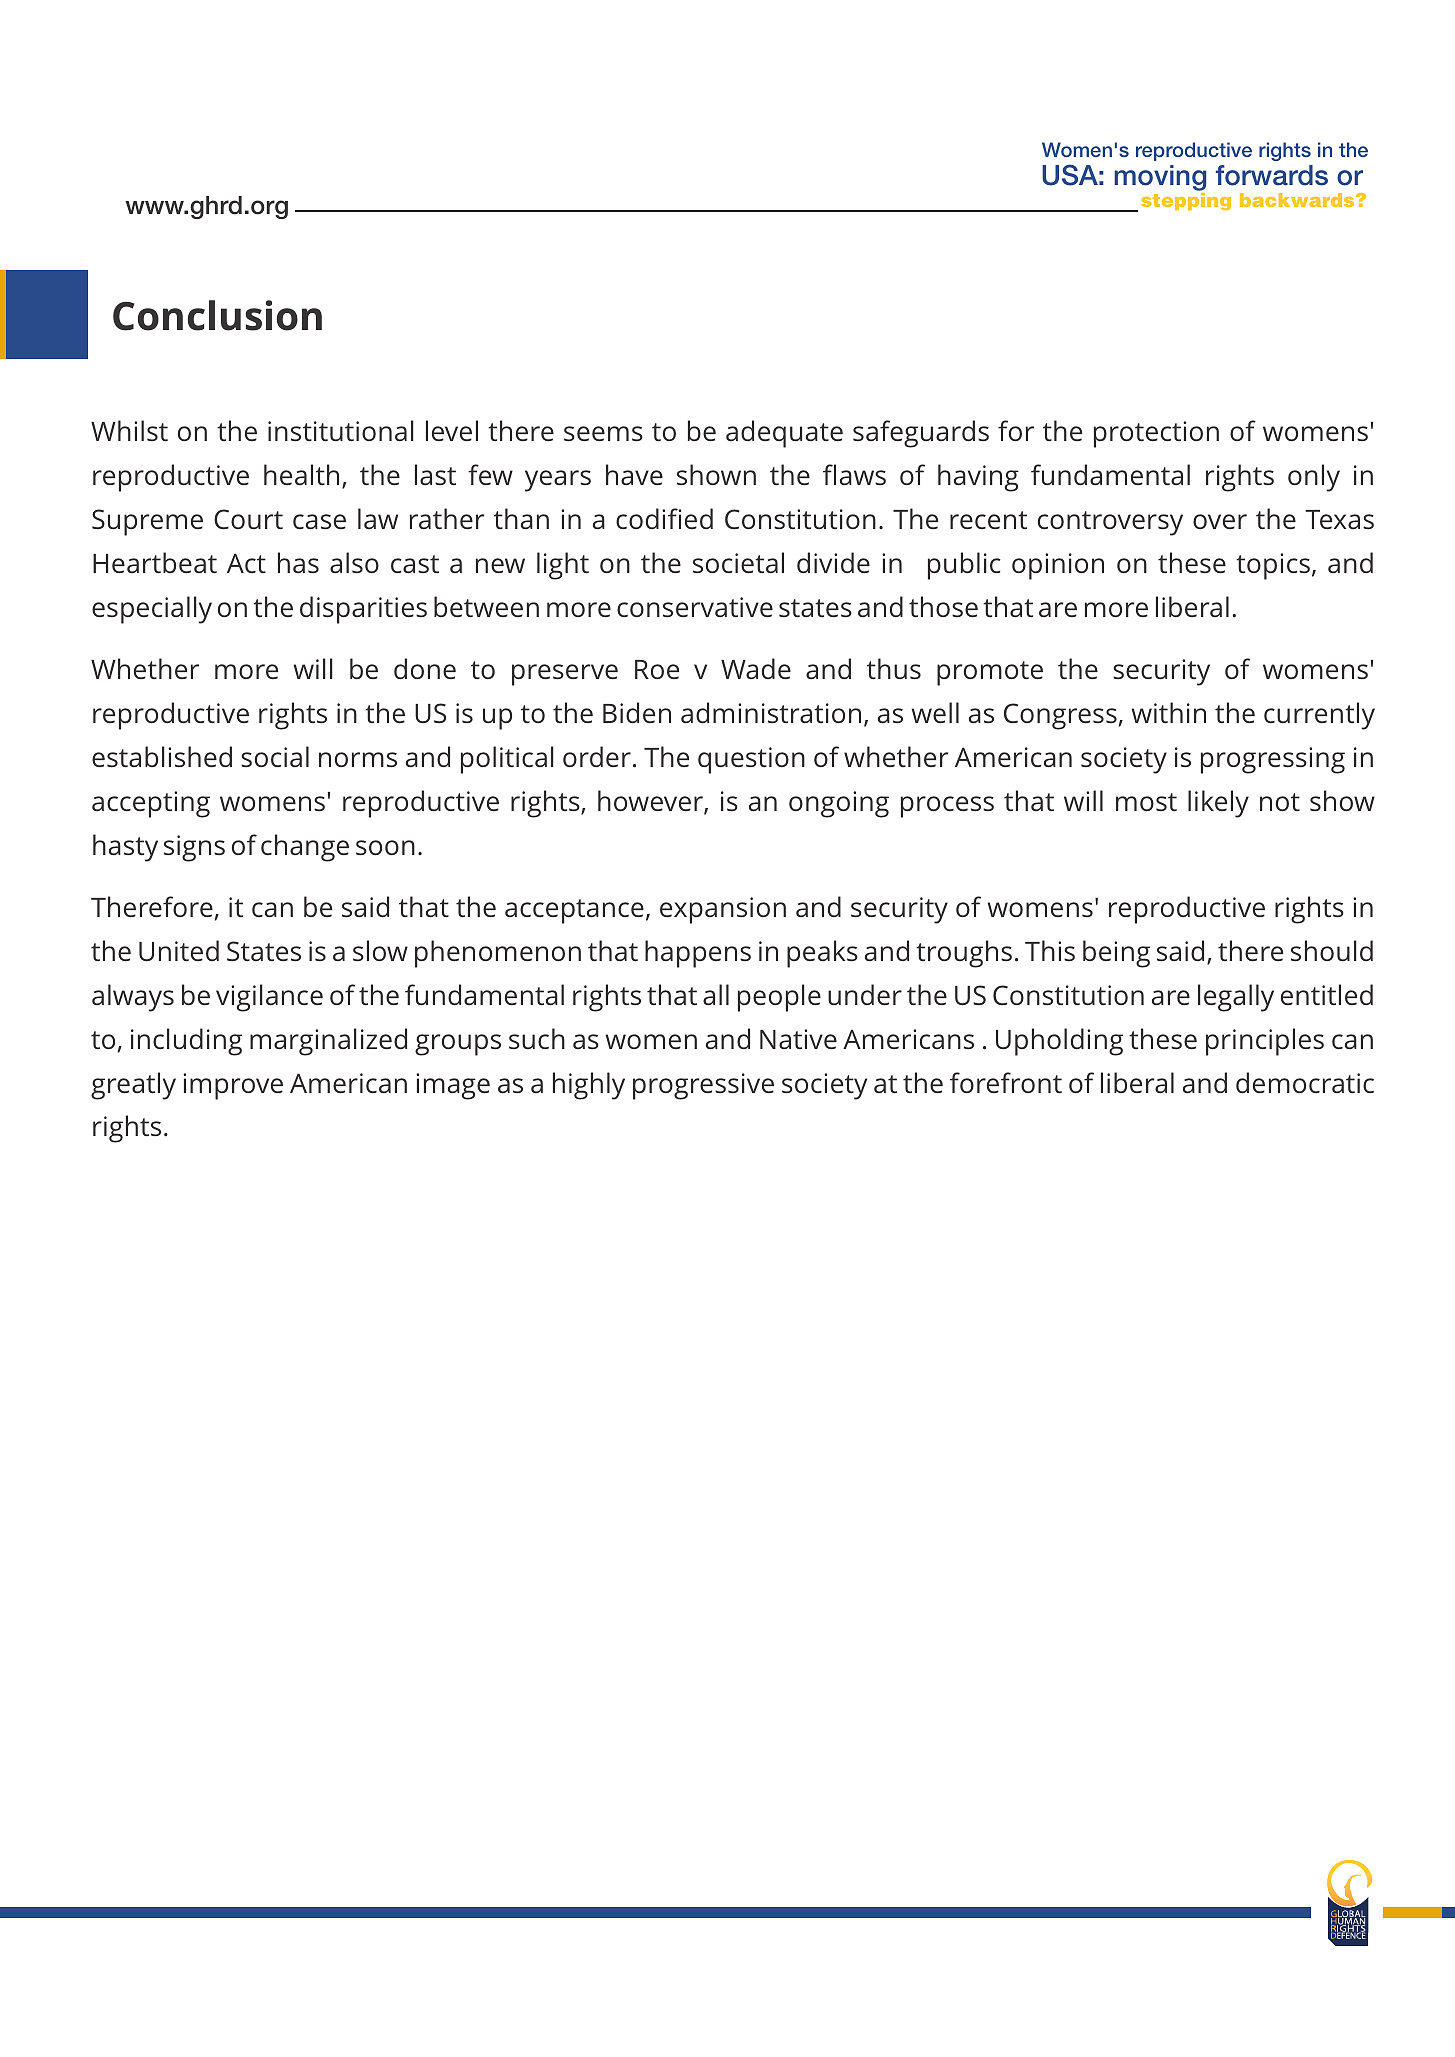  Describe the element at coordinates (328, 1042) in the screenshot. I see `marginalized` at that location.
